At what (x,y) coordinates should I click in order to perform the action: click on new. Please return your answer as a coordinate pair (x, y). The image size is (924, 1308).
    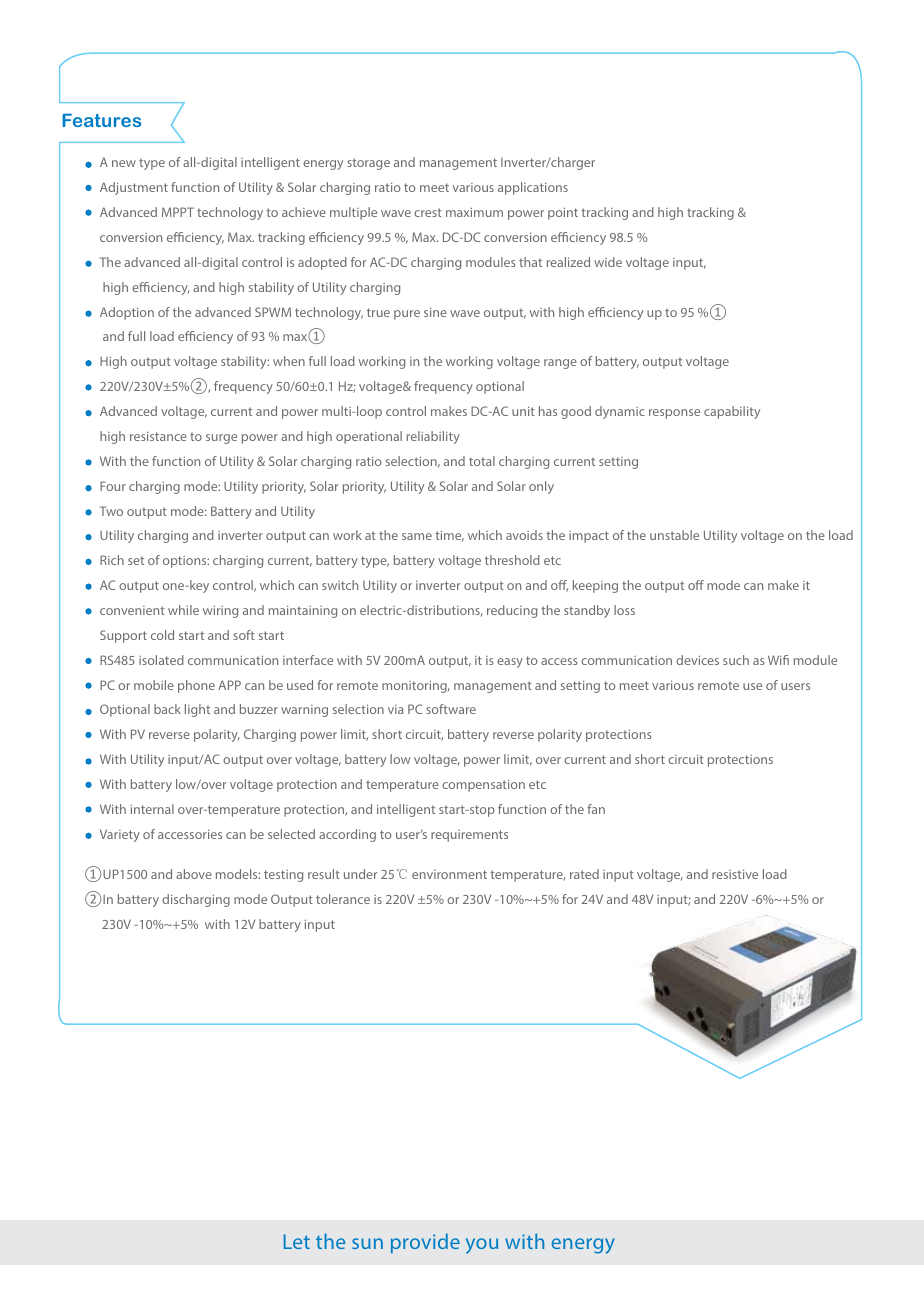
    Looking at the image, I should click on (124, 163).
